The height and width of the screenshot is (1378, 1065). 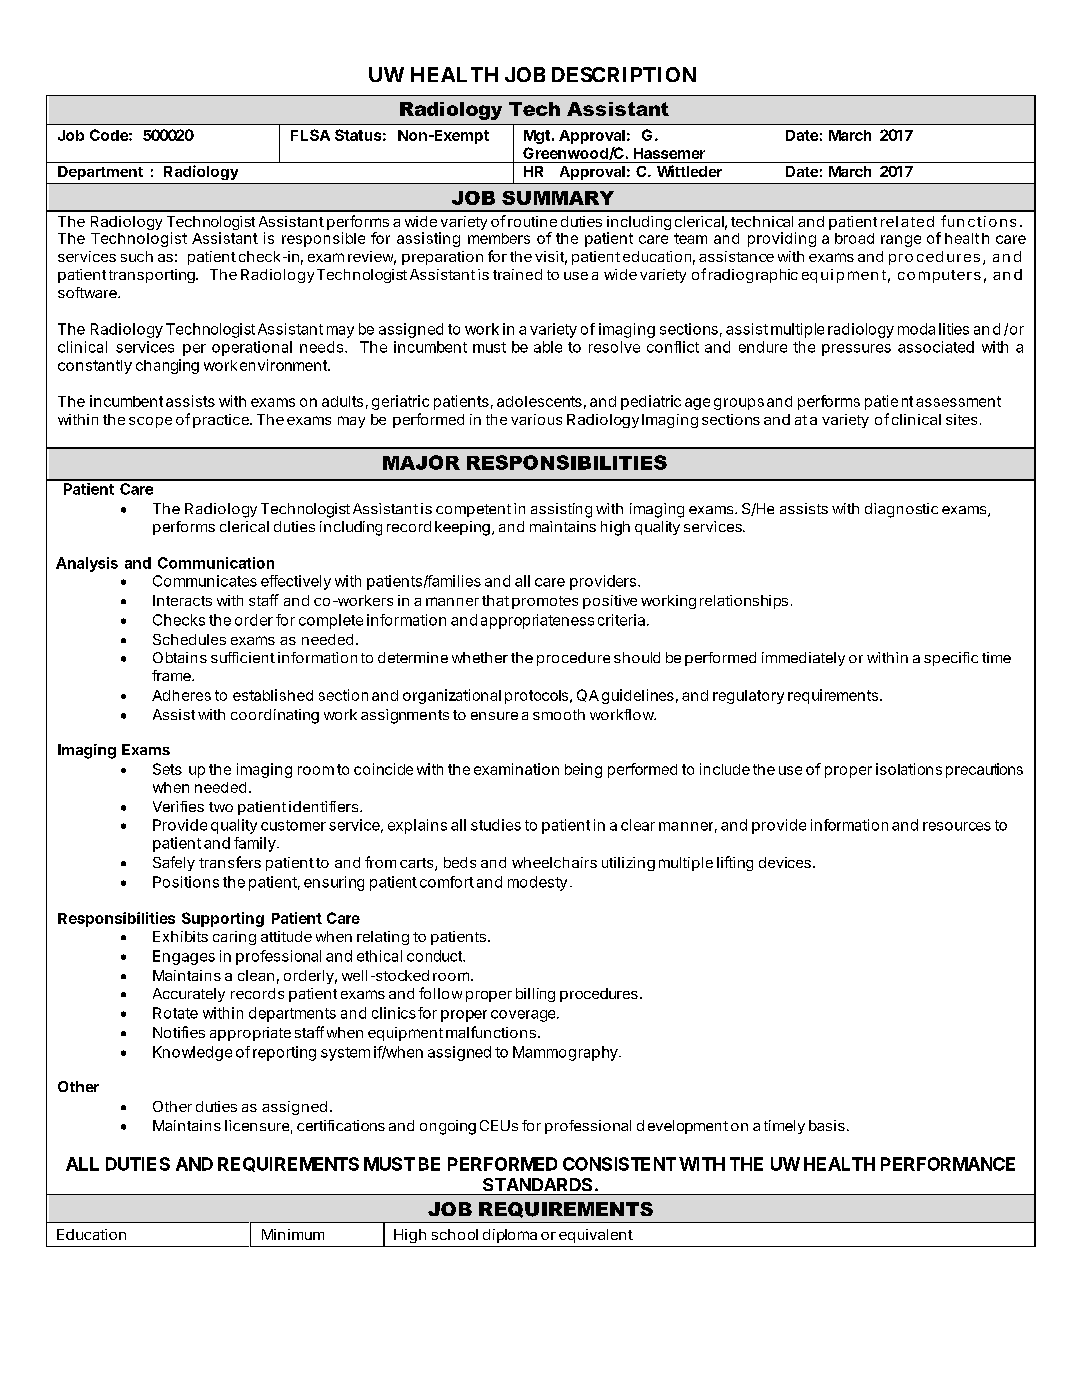 What do you see at coordinates (948, 1164) in the screenshot?
I see `PERFORMANCE` at bounding box center [948, 1164].
